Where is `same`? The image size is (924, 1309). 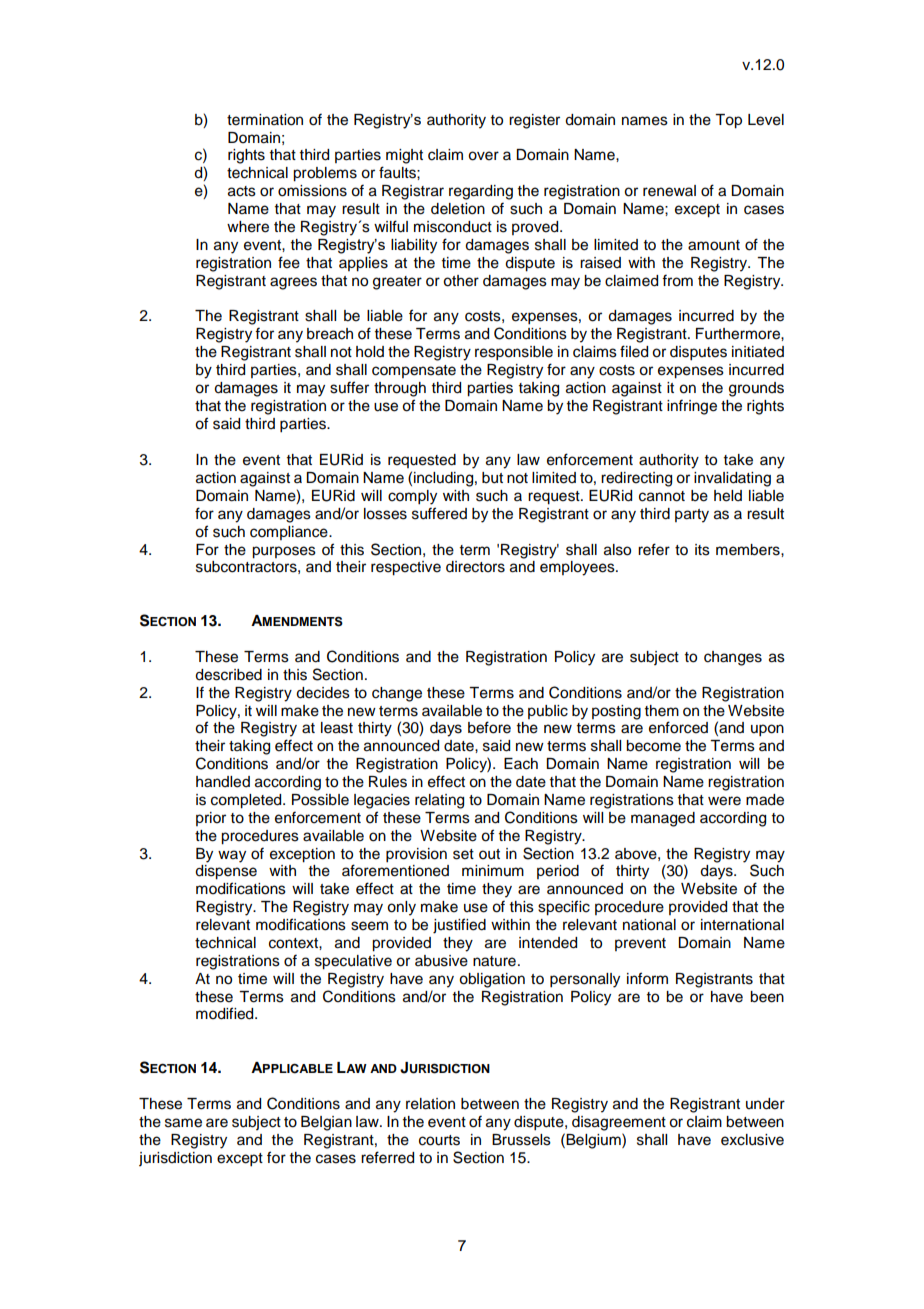 same is located at coordinates (183, 1123).
